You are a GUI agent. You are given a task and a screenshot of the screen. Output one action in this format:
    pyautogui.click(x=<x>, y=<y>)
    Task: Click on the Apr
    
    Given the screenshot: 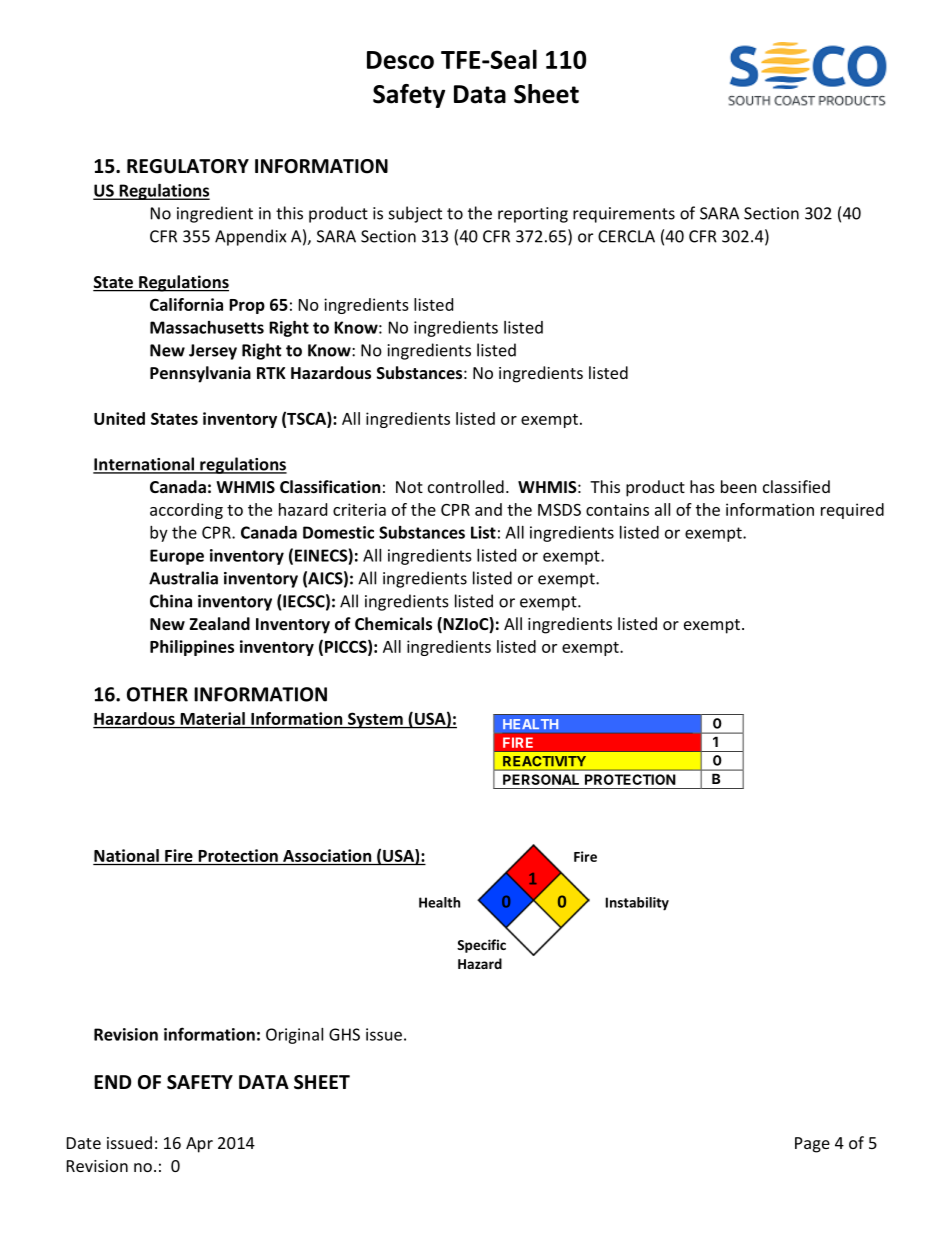 What is the action you would take?
    pyautogui.click(x=199, y=1145)
